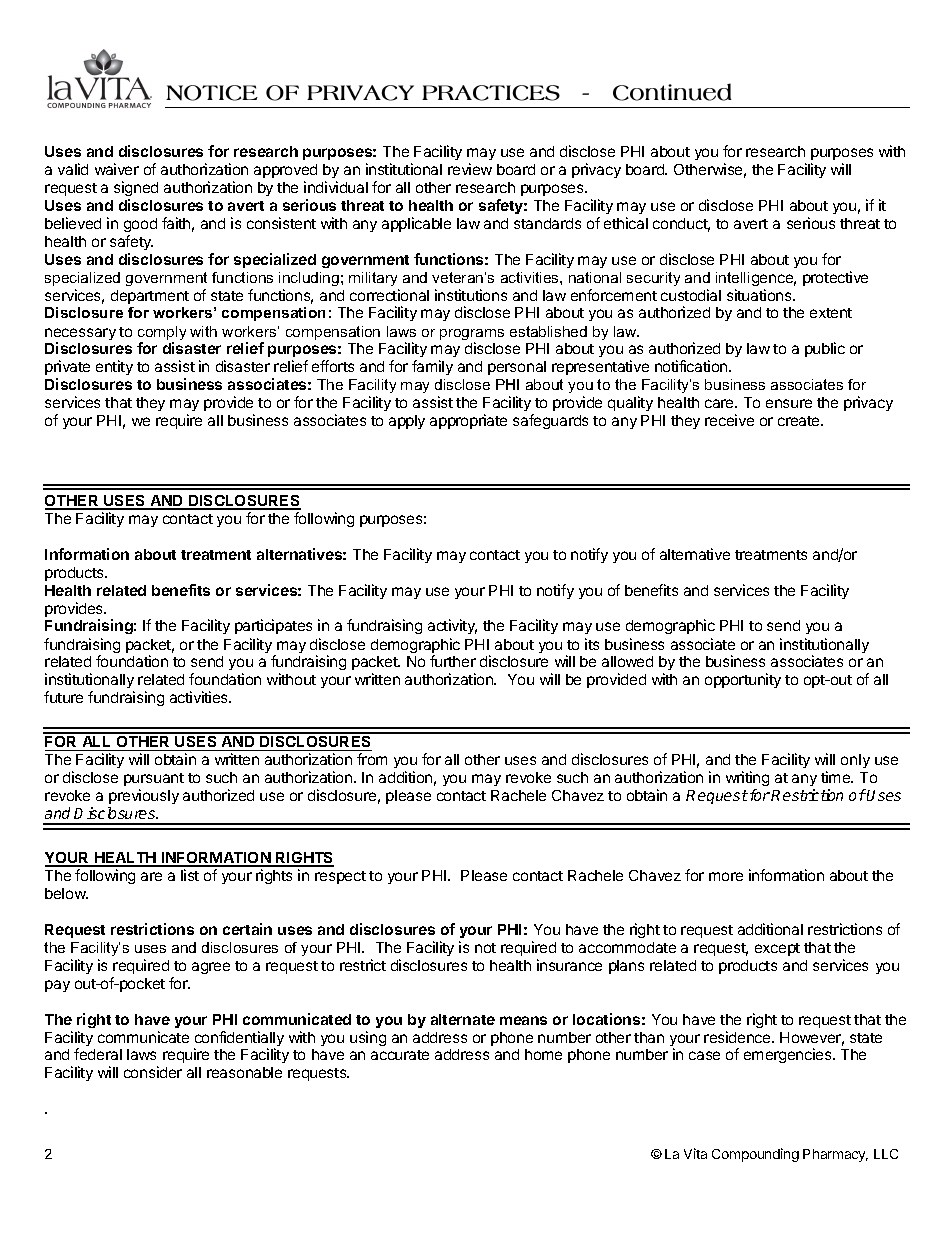  Describe the element at coordinates (136, 190) in the page. I see `signed` at that location.
